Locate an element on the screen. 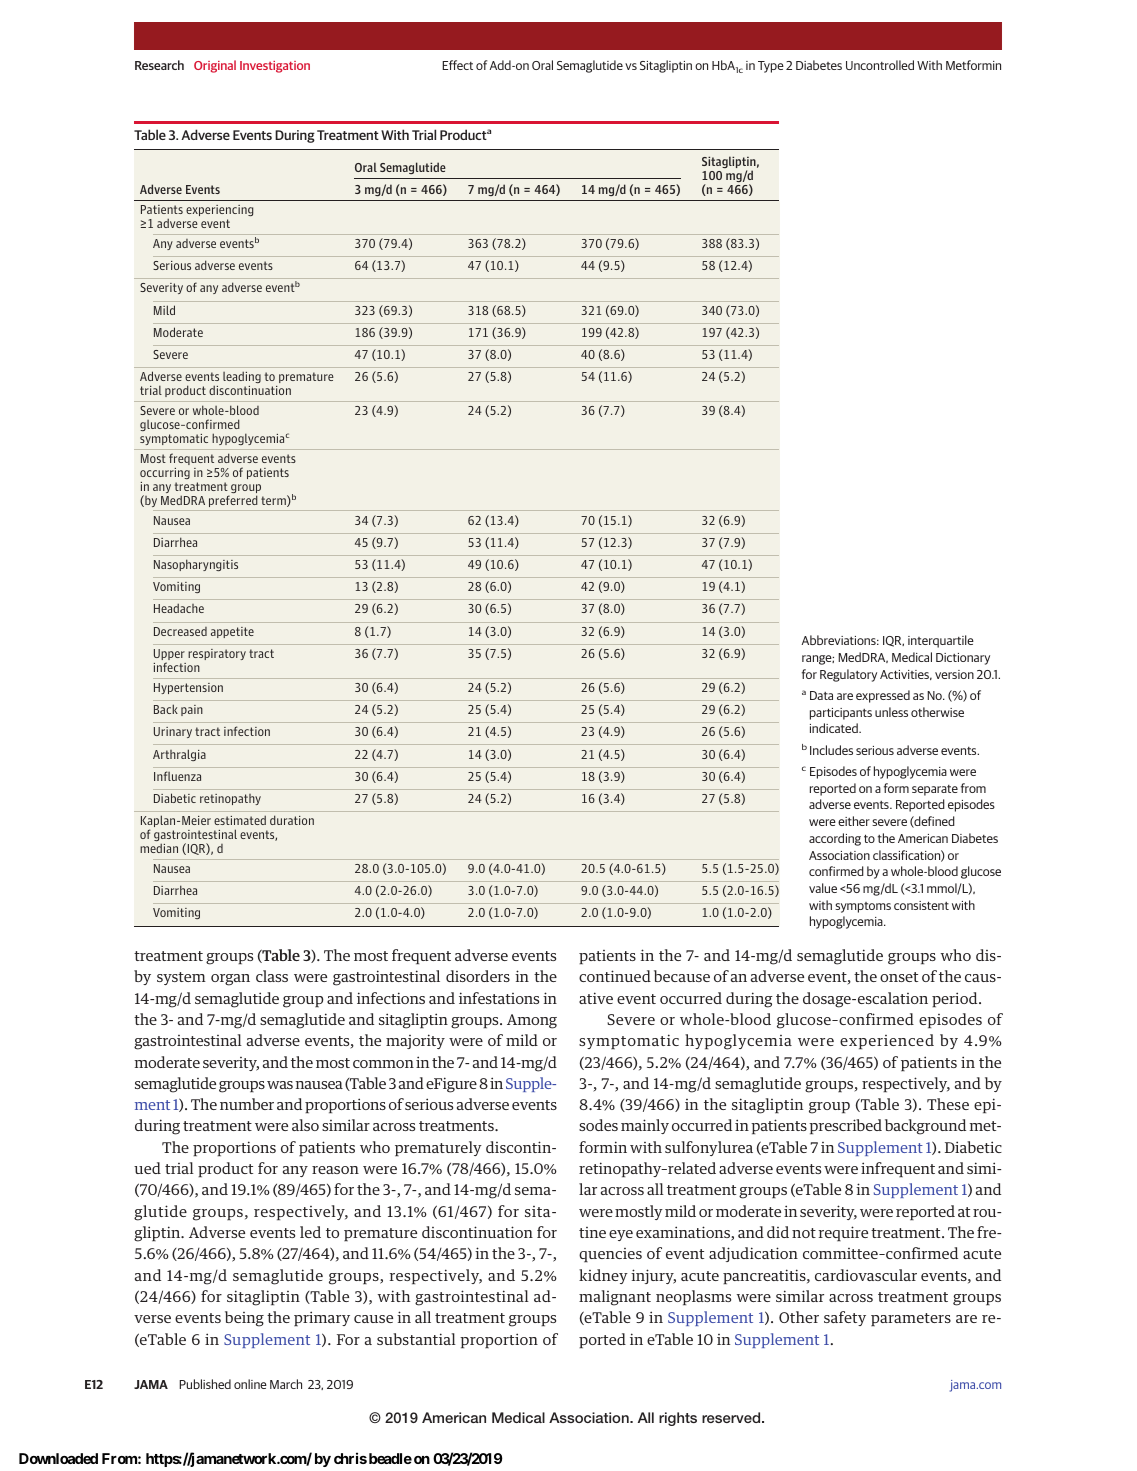 The image size is (1137, 1471). interquartile is located at coordinates (941, 641).
